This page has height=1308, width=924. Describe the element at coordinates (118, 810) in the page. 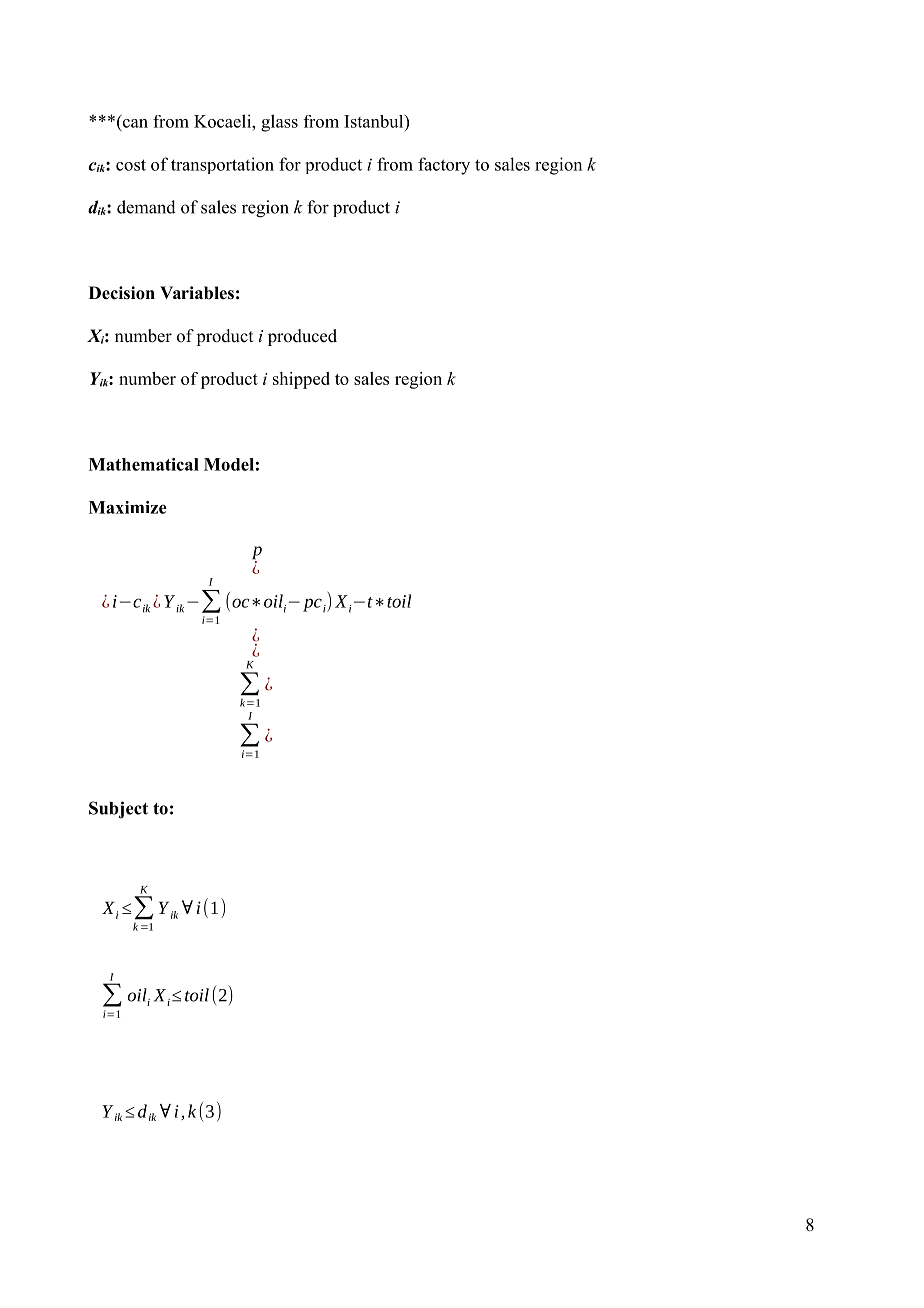

I see `Subject` at that location.
